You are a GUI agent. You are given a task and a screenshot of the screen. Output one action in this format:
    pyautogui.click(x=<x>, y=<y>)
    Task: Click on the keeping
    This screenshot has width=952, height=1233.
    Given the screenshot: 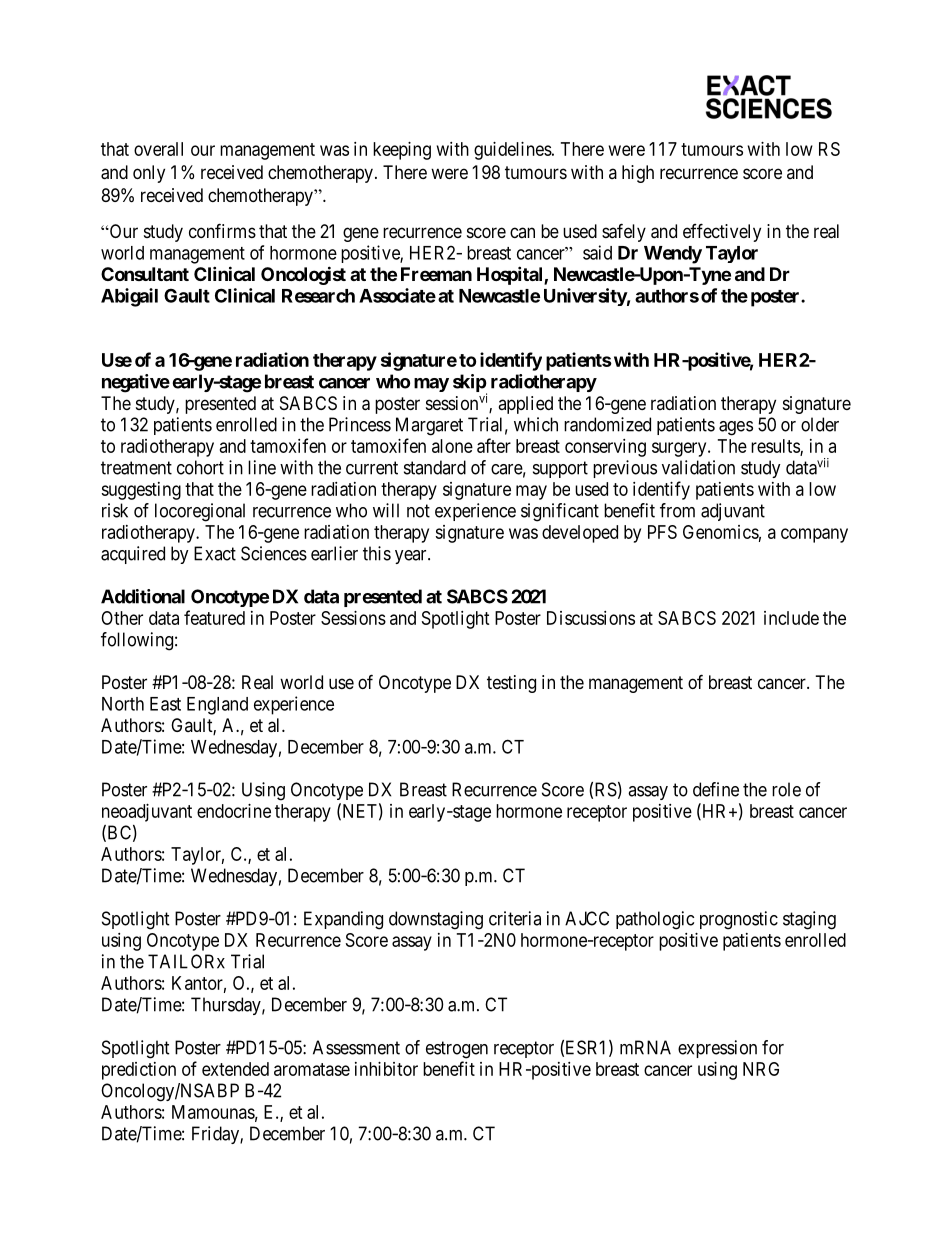 What is the action you would take?
    pyautogui.click(x=402, y=151)
